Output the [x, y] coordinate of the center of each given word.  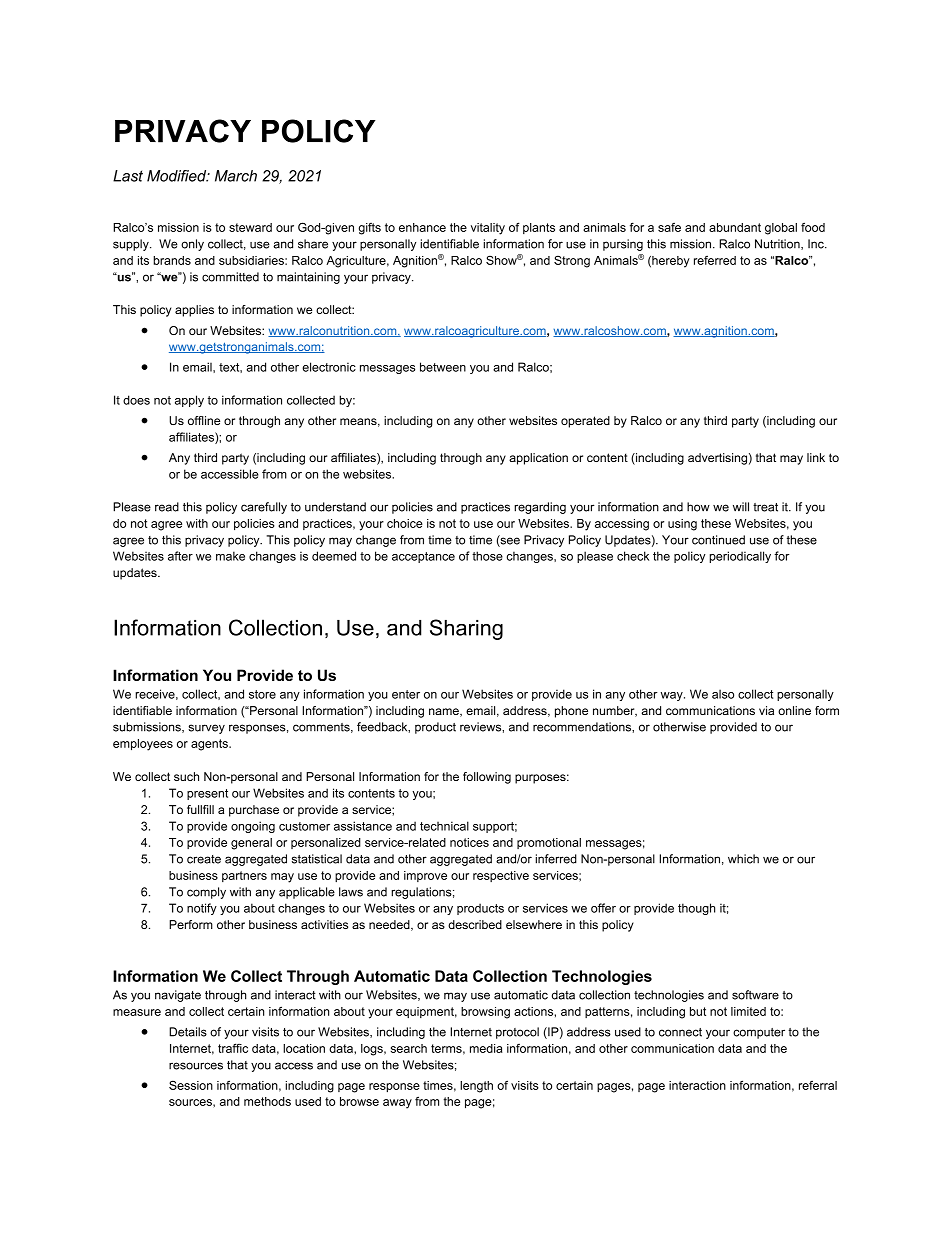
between [443, 367]
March [236, 176]
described [475, 924]
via [766, 710]
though [696, 909]
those [487, 556]
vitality [488, 229]
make [230, 556]
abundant [735, 227]
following [487, 778]
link [816, 457]
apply [189, 401]
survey [206, 729]
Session [191, 1085]
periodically [740, 557]
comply [206, 893]
